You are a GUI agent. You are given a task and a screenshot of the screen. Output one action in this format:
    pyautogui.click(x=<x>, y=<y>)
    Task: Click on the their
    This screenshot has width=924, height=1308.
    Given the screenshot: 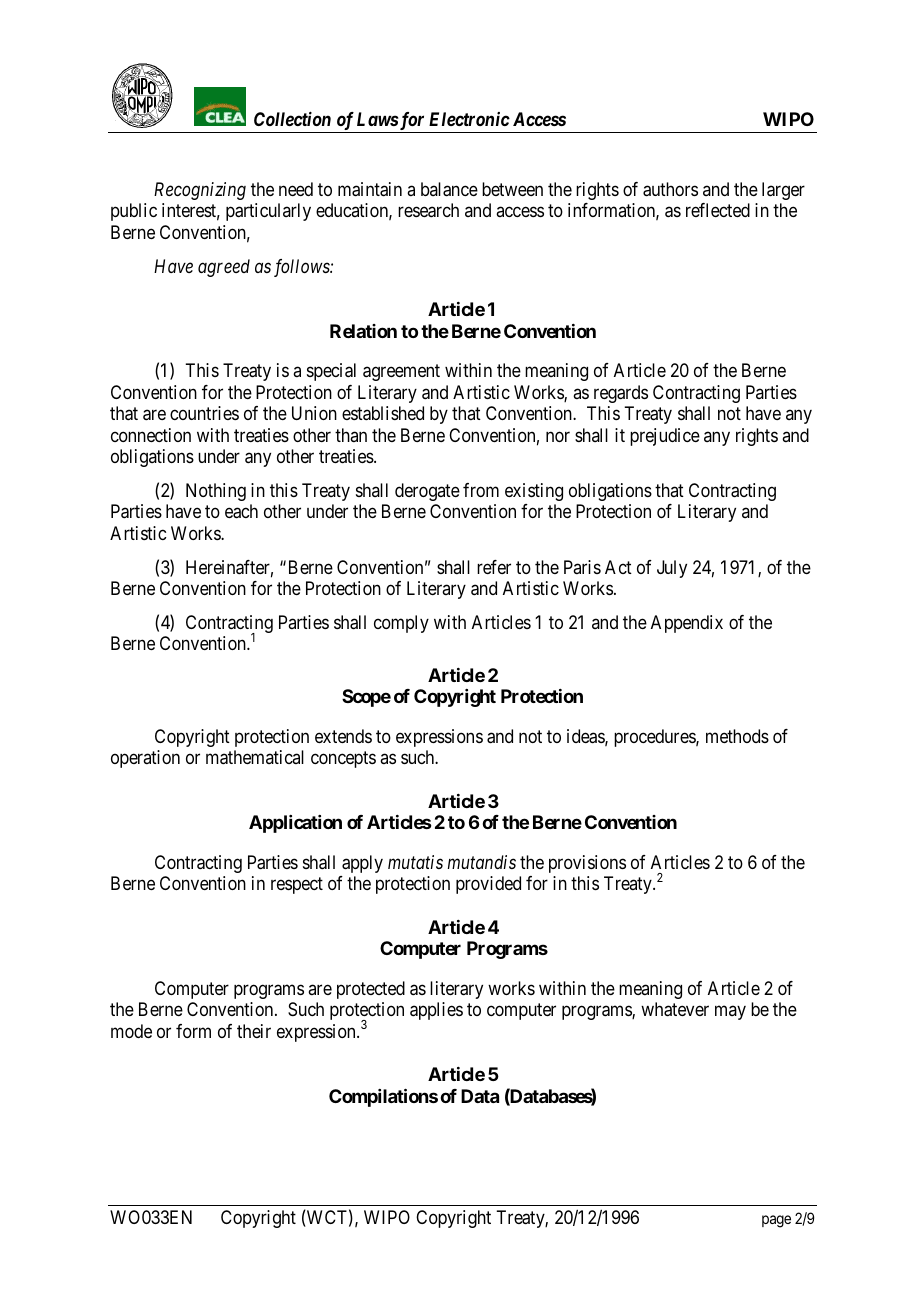 What is the action you would take?
    pyautogui.click(x=254, y=1031)
